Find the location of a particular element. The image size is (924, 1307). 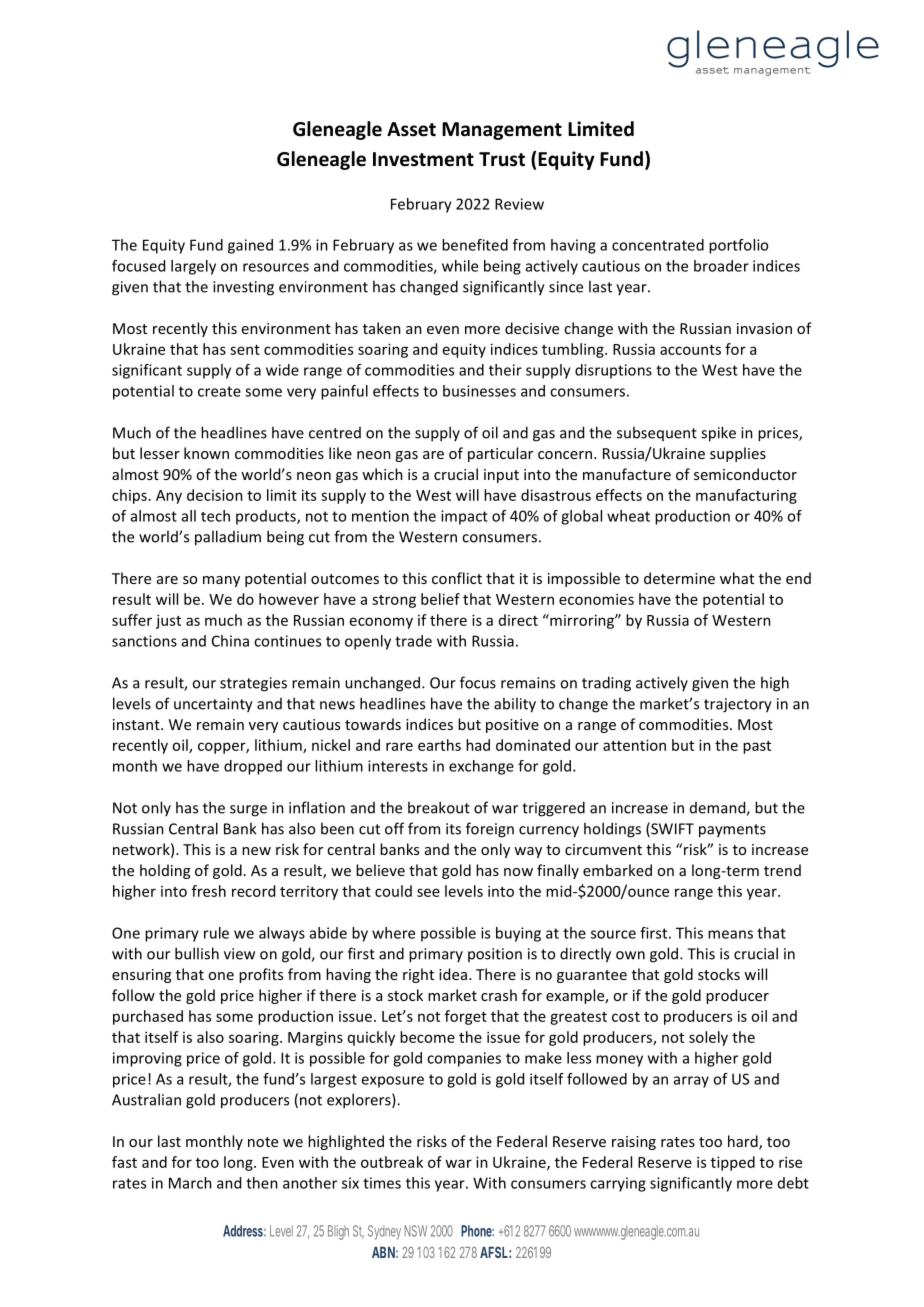

gained is located at coordinates (250, 246).
